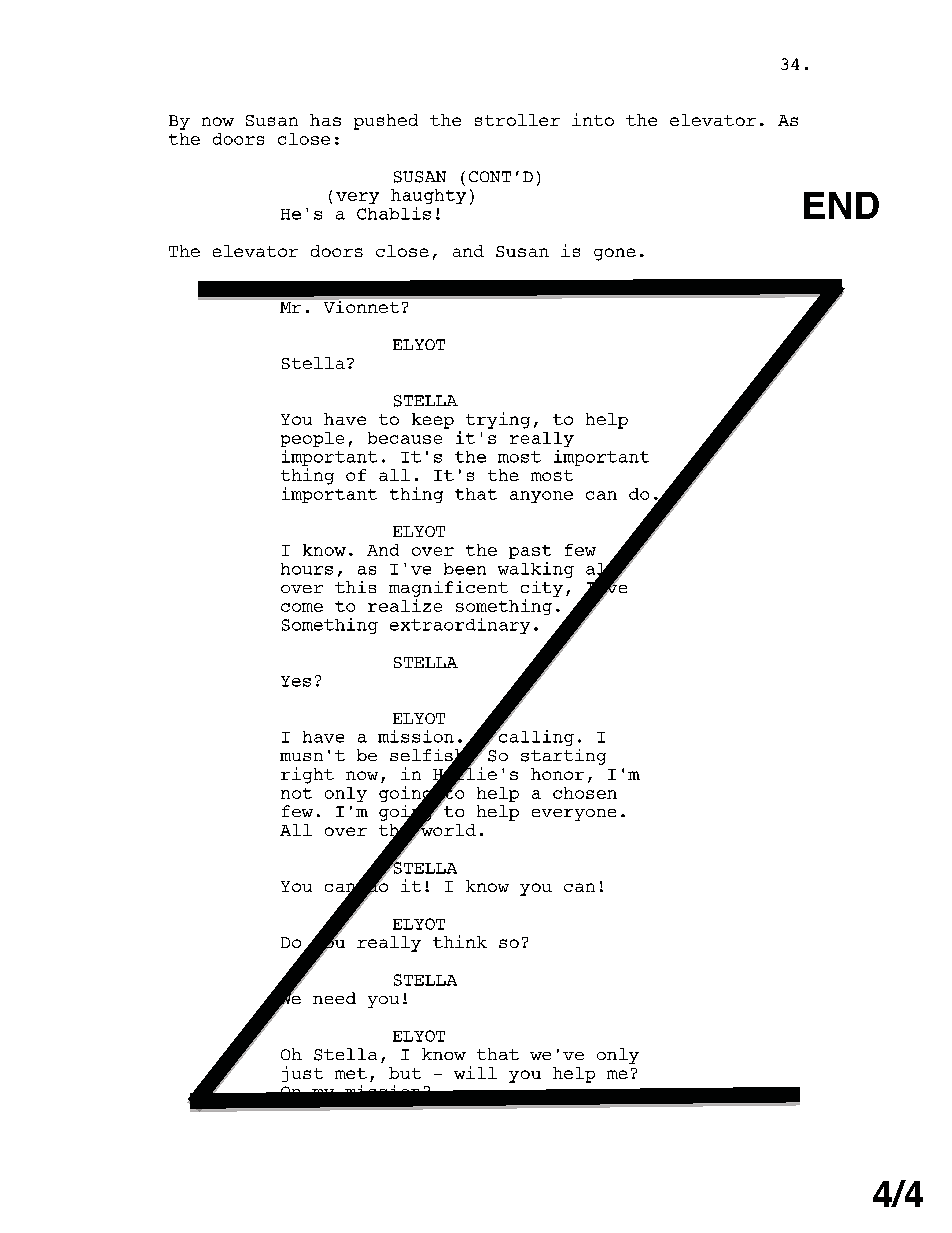 This page has height=1233, width=952. I want to click on END, so click(841, 205).
